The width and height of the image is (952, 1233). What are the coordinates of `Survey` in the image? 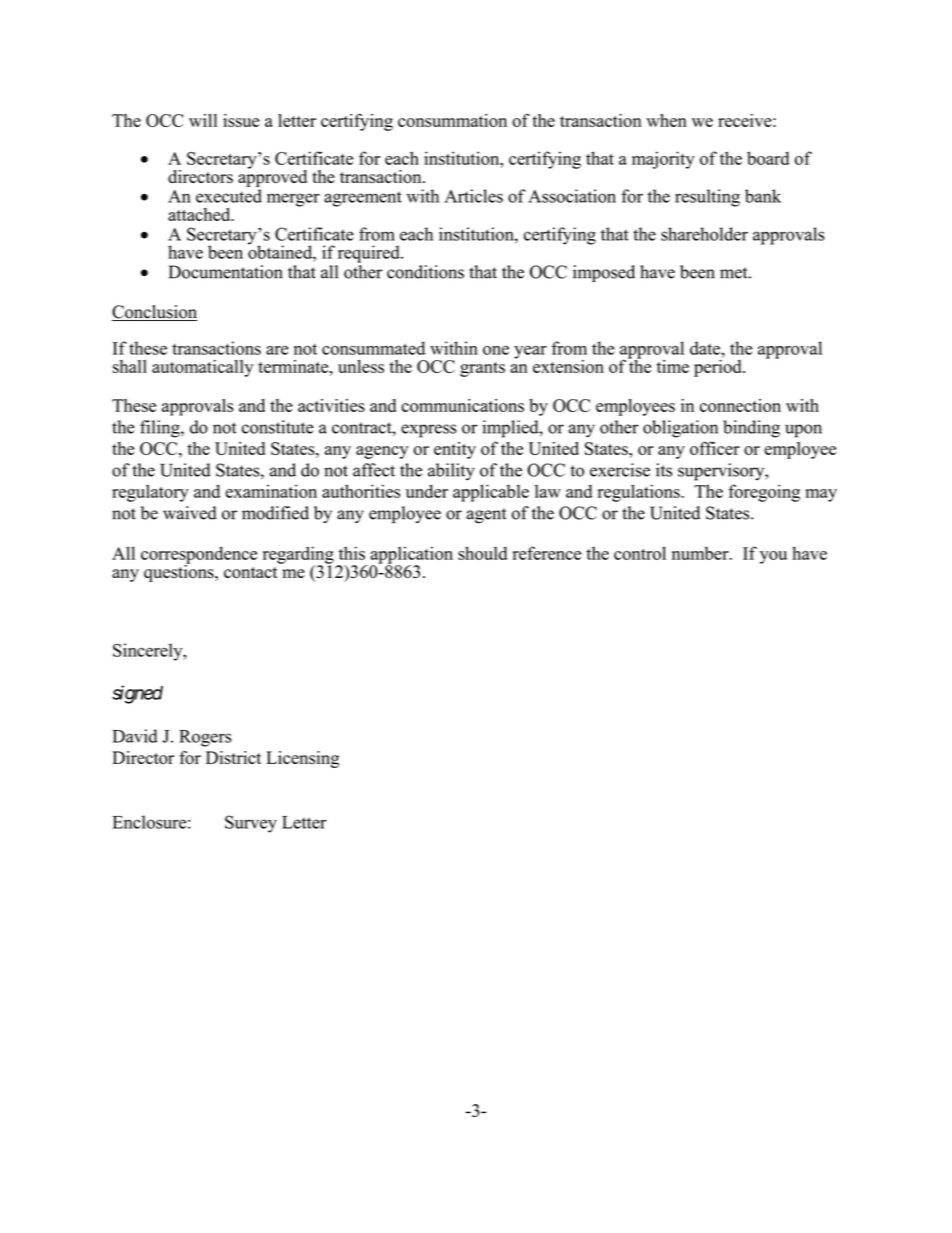 It's located at (251, 824).
